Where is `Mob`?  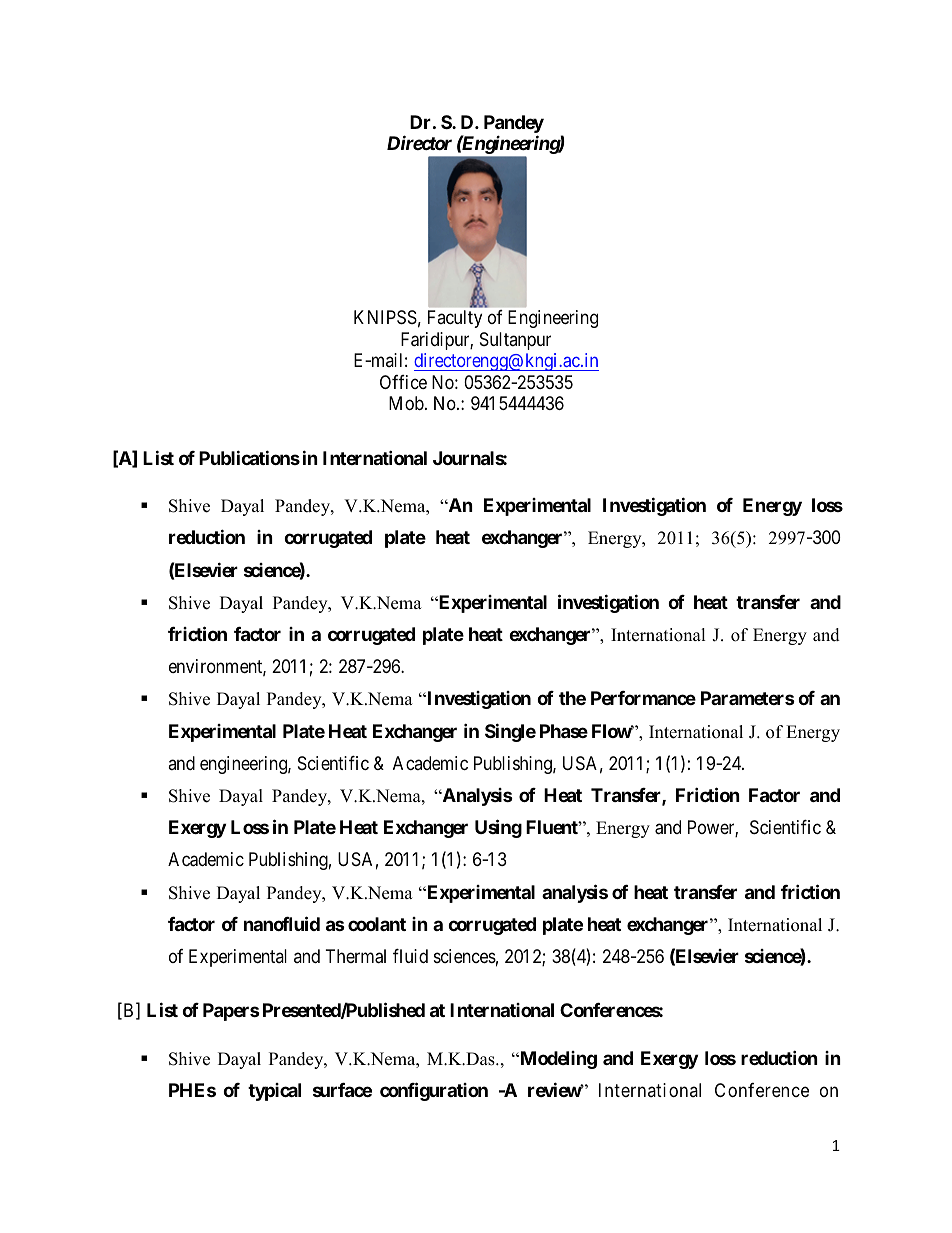 Mob is located at coordinates (406, 403).
